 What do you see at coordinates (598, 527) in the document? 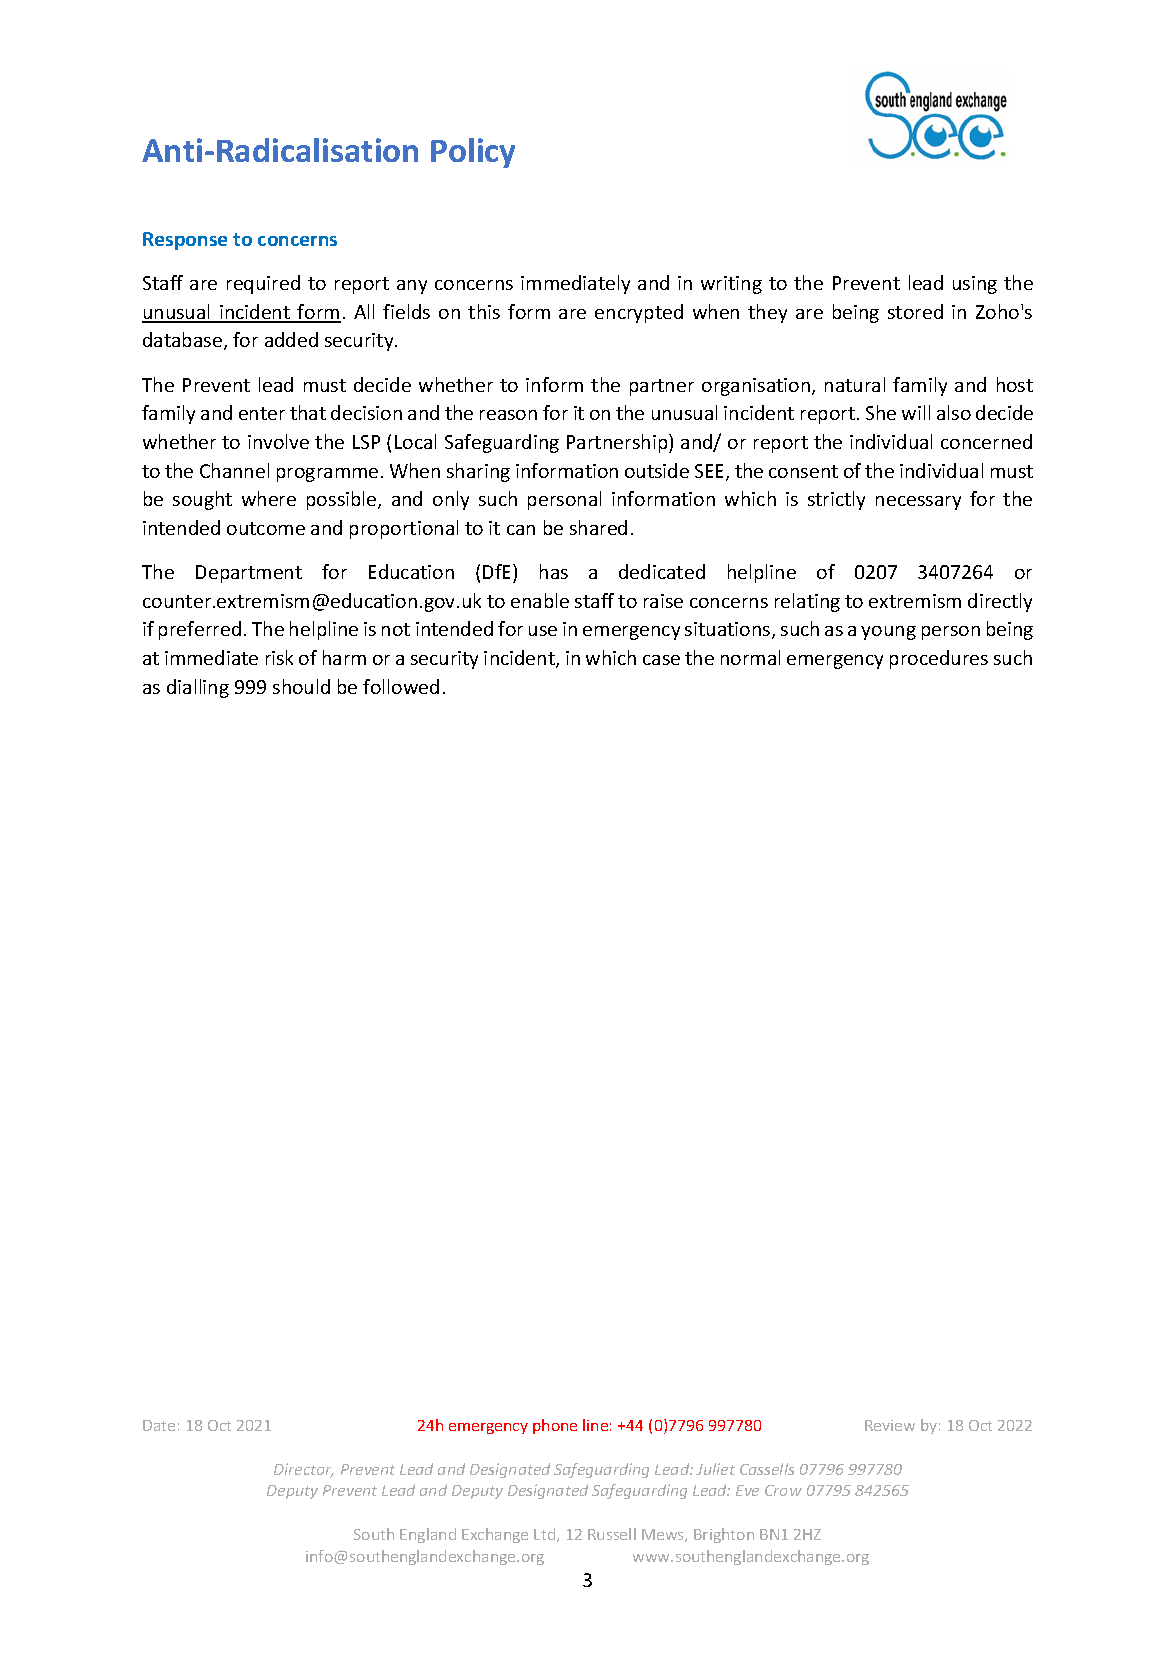
I see `shared` at bounding box center [598, 527].
